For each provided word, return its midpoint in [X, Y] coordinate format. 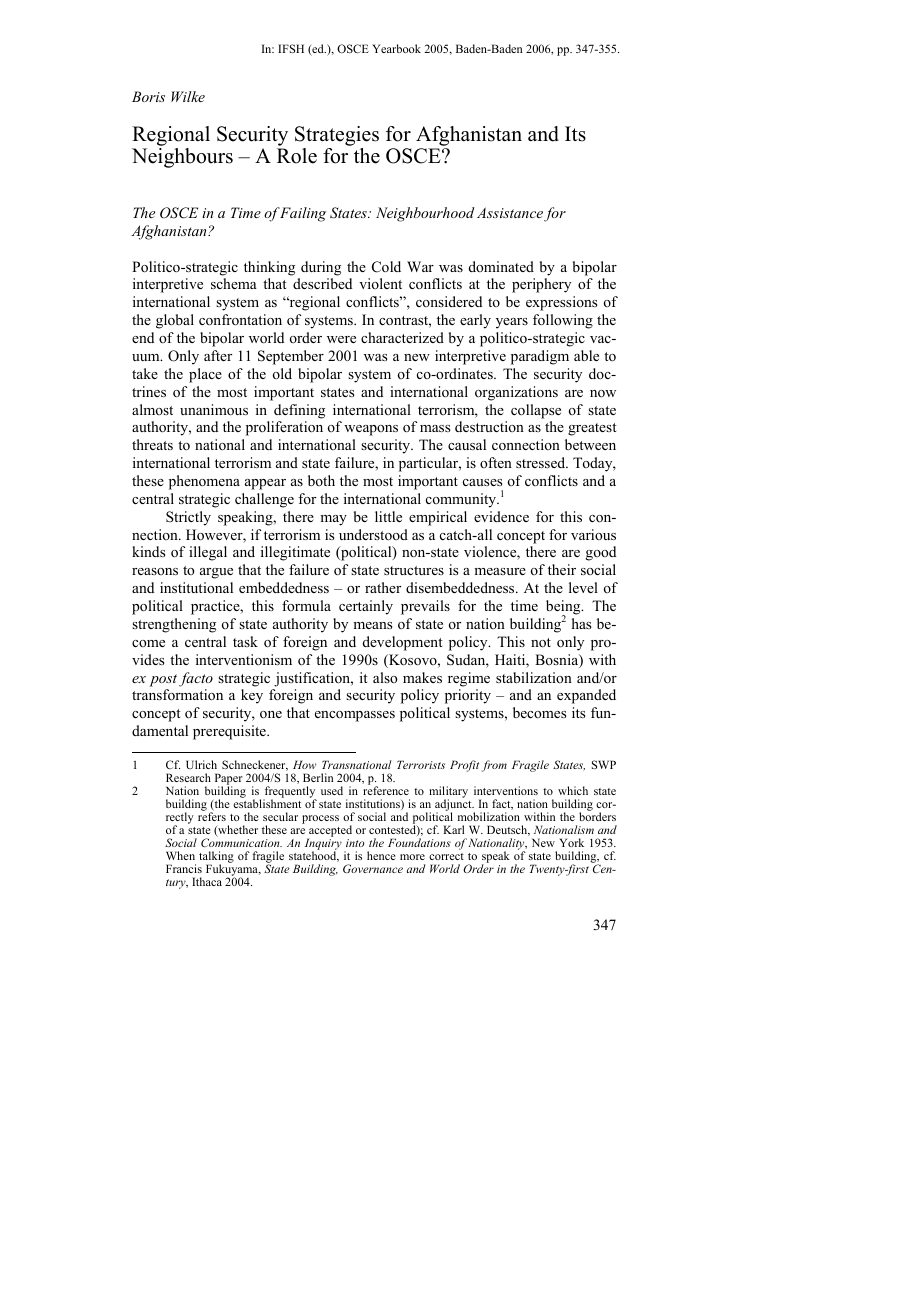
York [571, 842]
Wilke [188, 96]
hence [381, 855]
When [180, 855]
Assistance [510, 212]
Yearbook [396, 48]
